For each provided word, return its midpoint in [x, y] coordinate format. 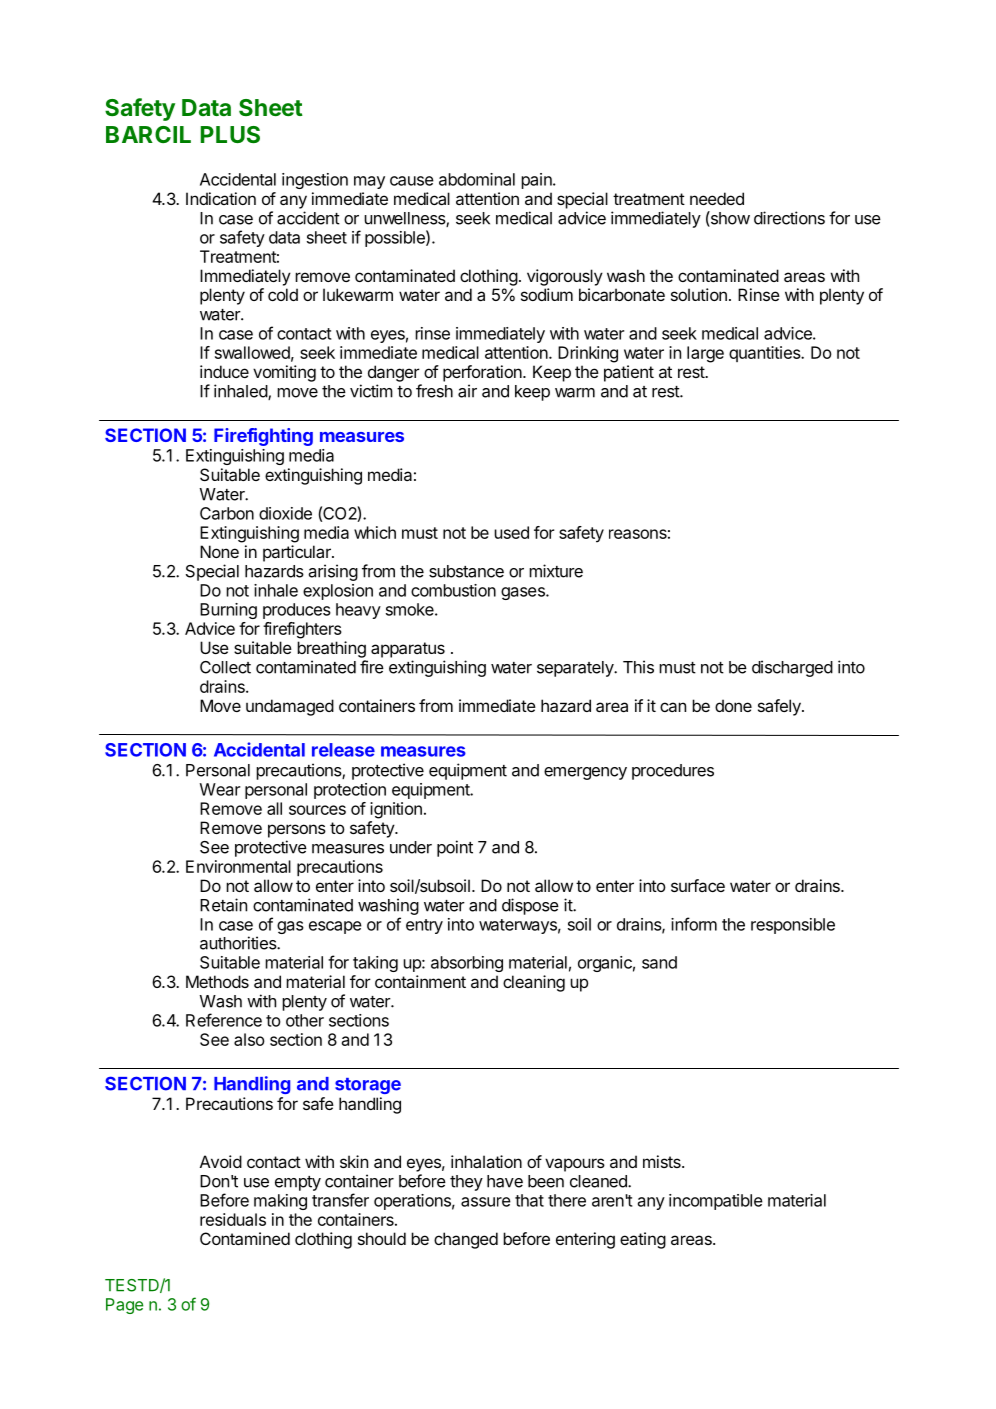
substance [466, 571]
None [219, 551]
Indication [221, 198]
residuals [233, 1219]
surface [698, 885]
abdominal [477, 179]
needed [717, 198]
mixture [556, 571]
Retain [223, 905]
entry [424, 926]
